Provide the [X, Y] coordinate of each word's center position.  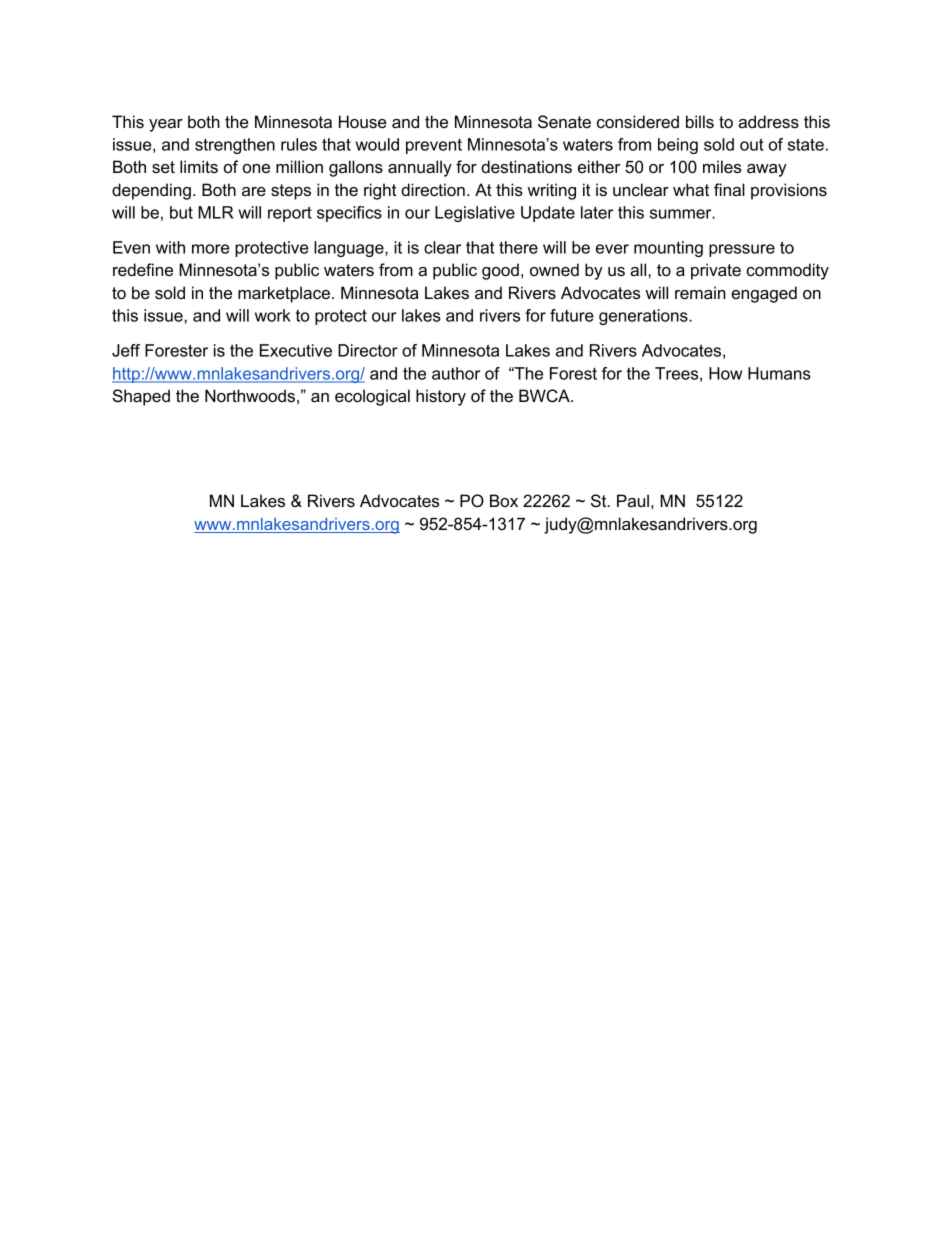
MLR [216, 212]
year [166, 125]
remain [700, 292]
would [377, 144]
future [572, 315]
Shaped [141, 397]
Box [504, 500]
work [273, 315]
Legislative [475, 214]
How [725, 373]
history [441, 397]
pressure [742, 250]
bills [700, 121]
